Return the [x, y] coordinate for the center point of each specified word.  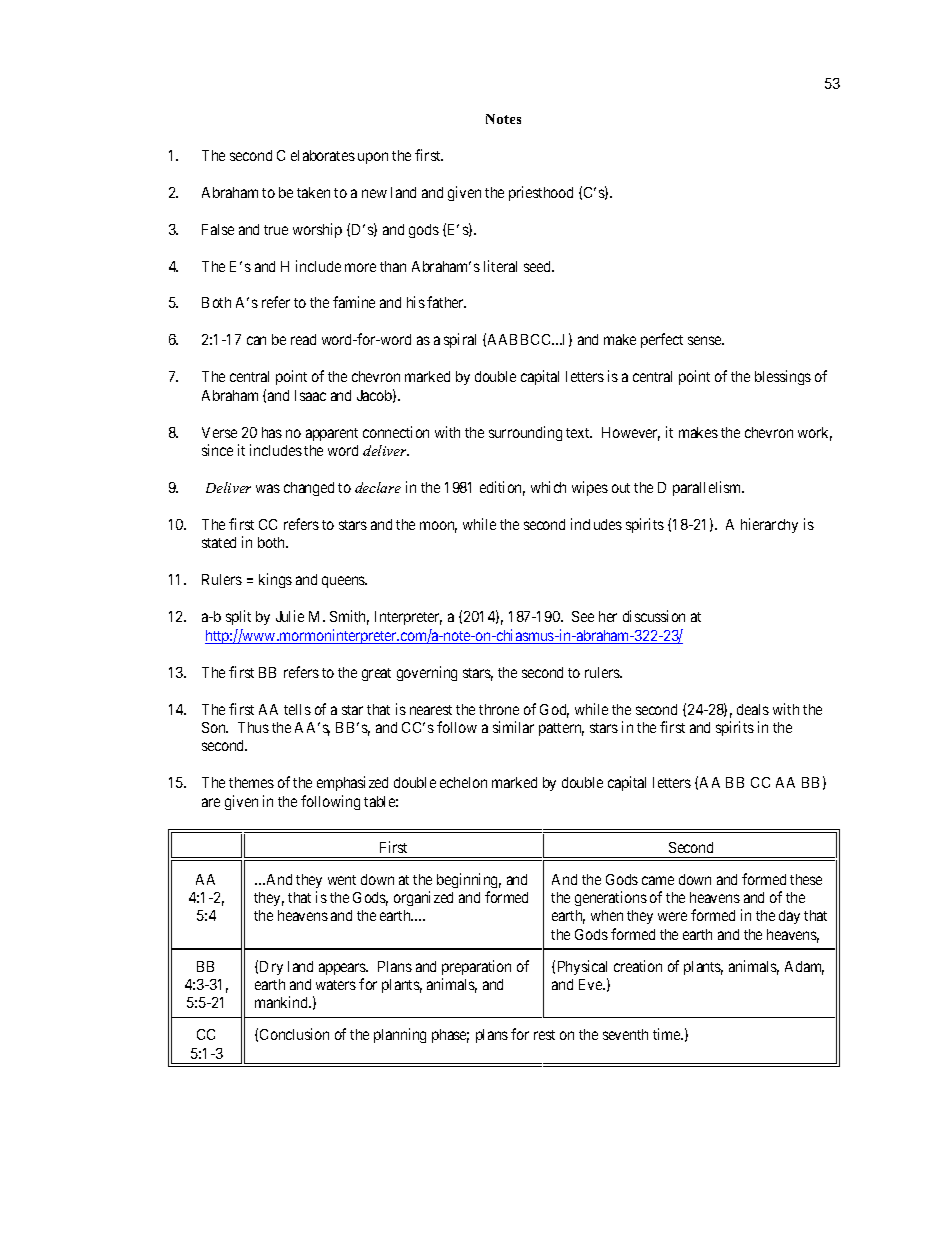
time [667, 1034]
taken [313, 192]
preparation [476, 967]
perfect [662, 340]
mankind [283, 1002]
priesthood [541, 193]
